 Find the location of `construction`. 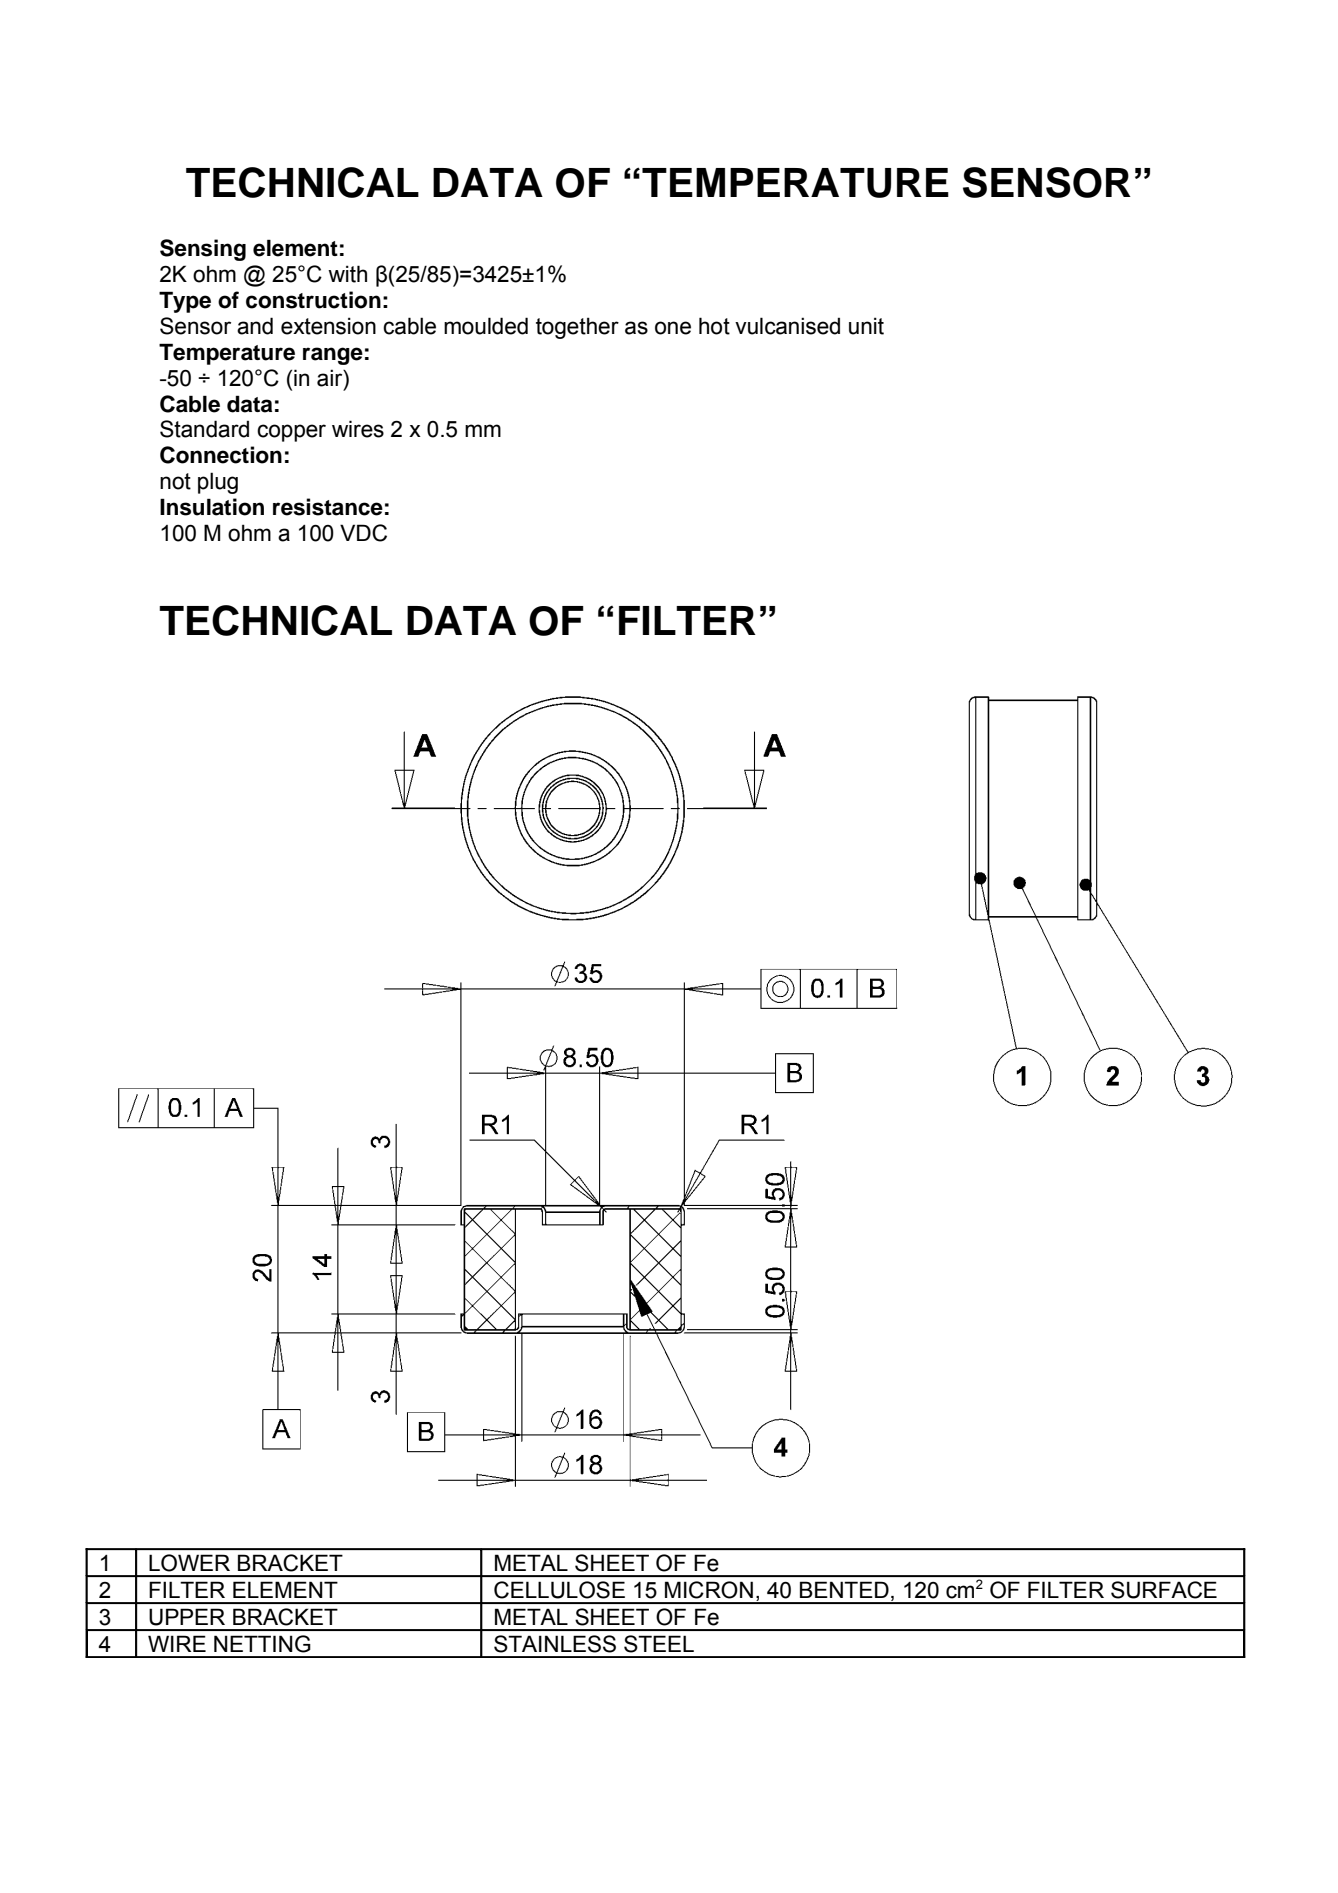

construction is located at coordinates (313, 300).
